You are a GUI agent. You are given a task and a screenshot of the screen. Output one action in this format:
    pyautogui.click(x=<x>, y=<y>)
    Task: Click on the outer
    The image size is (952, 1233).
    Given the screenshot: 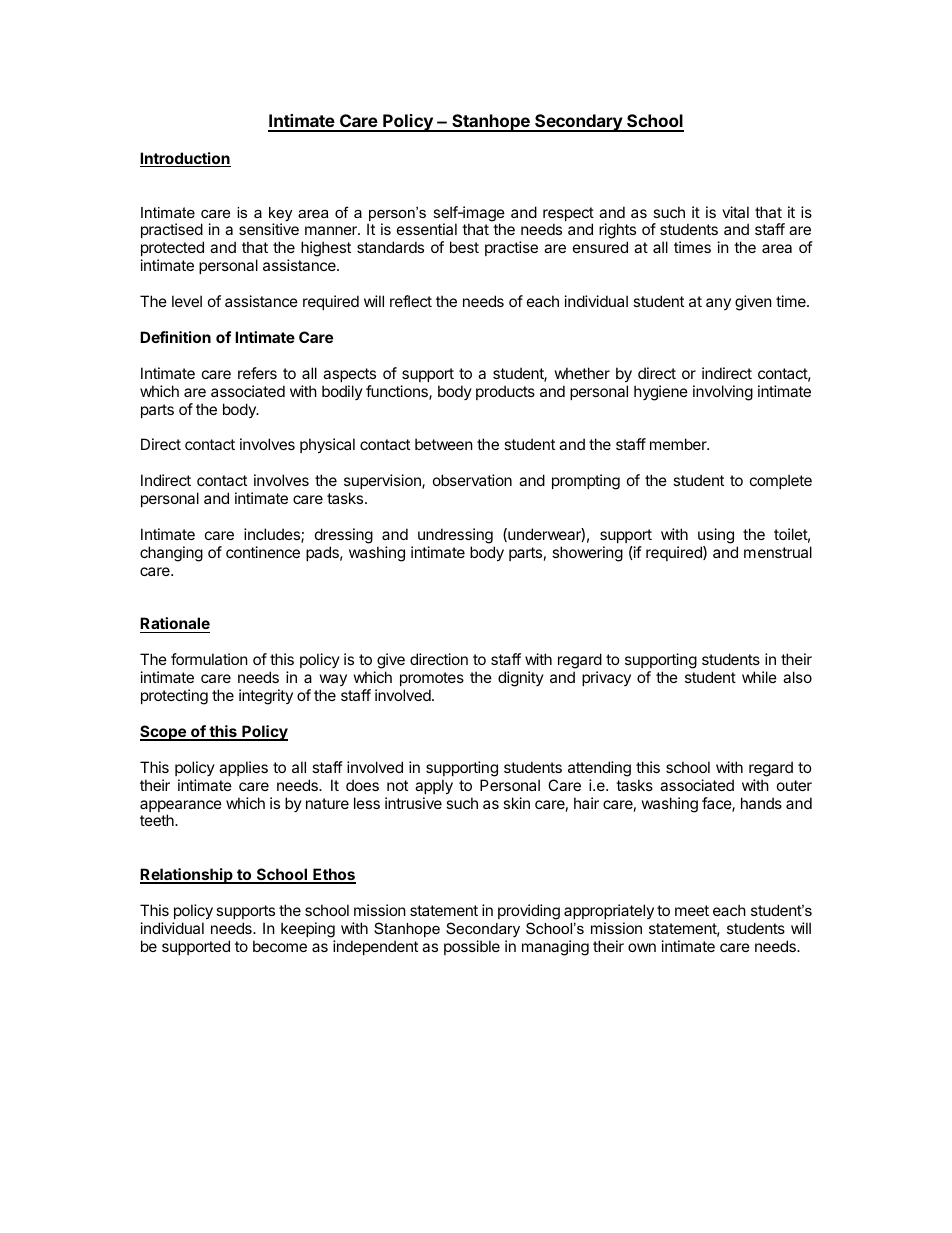 What is the action you would take?
    pyautogui.click(x=794, y=785)
